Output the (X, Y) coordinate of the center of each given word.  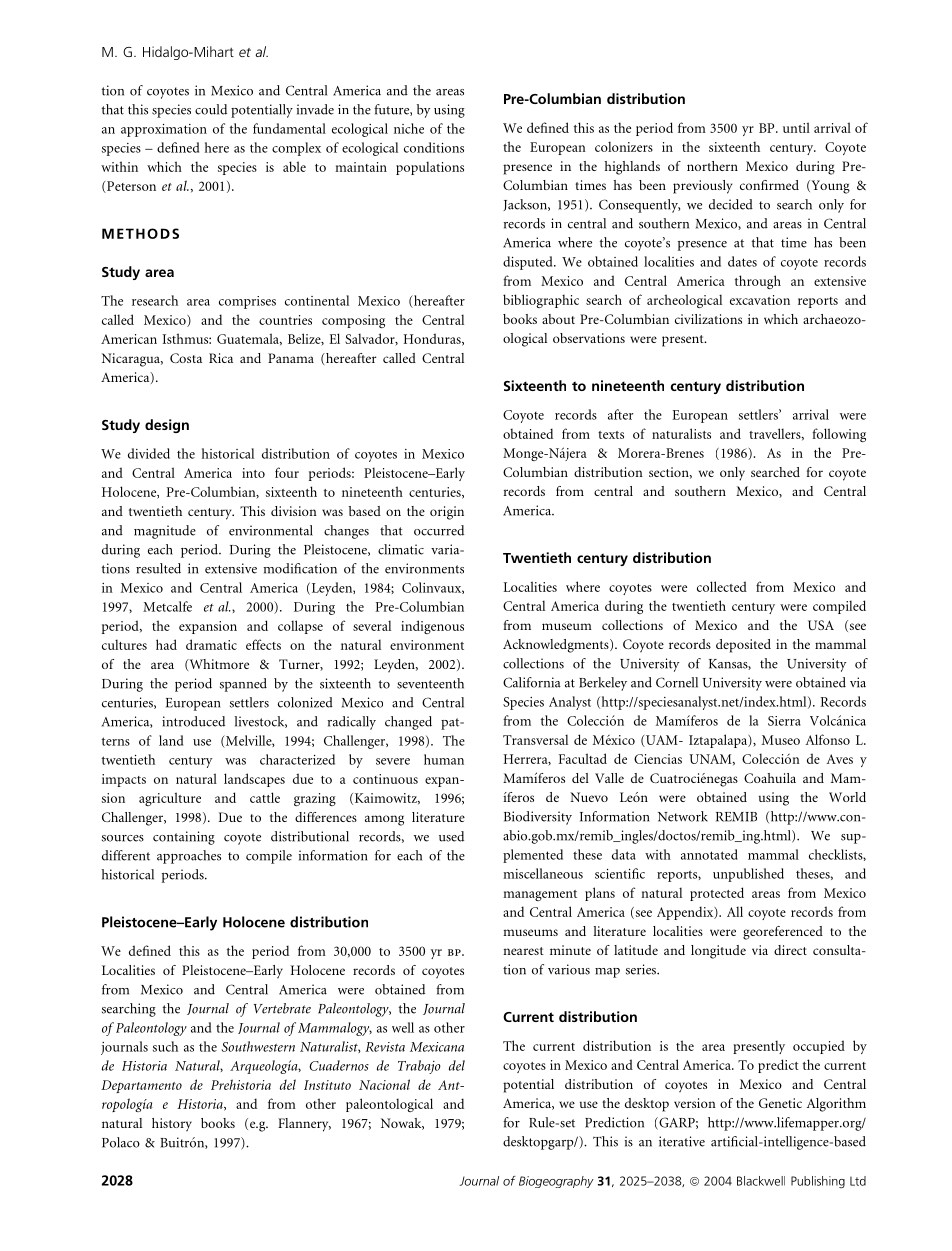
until (796, 127)
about (558, 319)
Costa (186, 358)
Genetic (780, 1103)
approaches (189, 857)
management (540, 895)
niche (409, 128)
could (211, 109)
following (839, 435)
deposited (743, 646)
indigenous (432, 627)
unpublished (748, 875)
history (172, 1125)
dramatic (211, 644)
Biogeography (556, 1182)
